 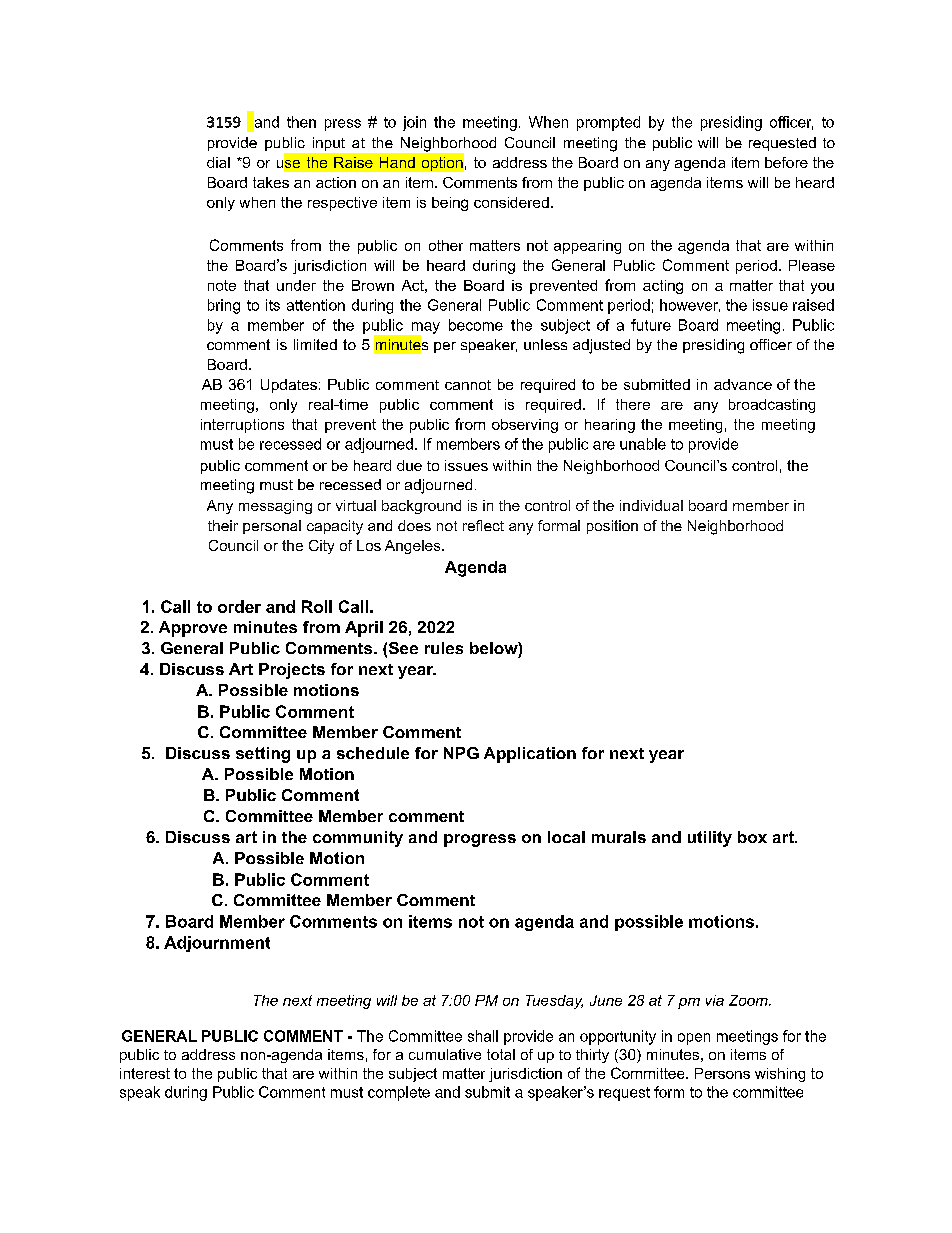 What do you see at coordinates (468, 385) in the screenshot?
I see `cannot` at bounding box center [468, 385].
